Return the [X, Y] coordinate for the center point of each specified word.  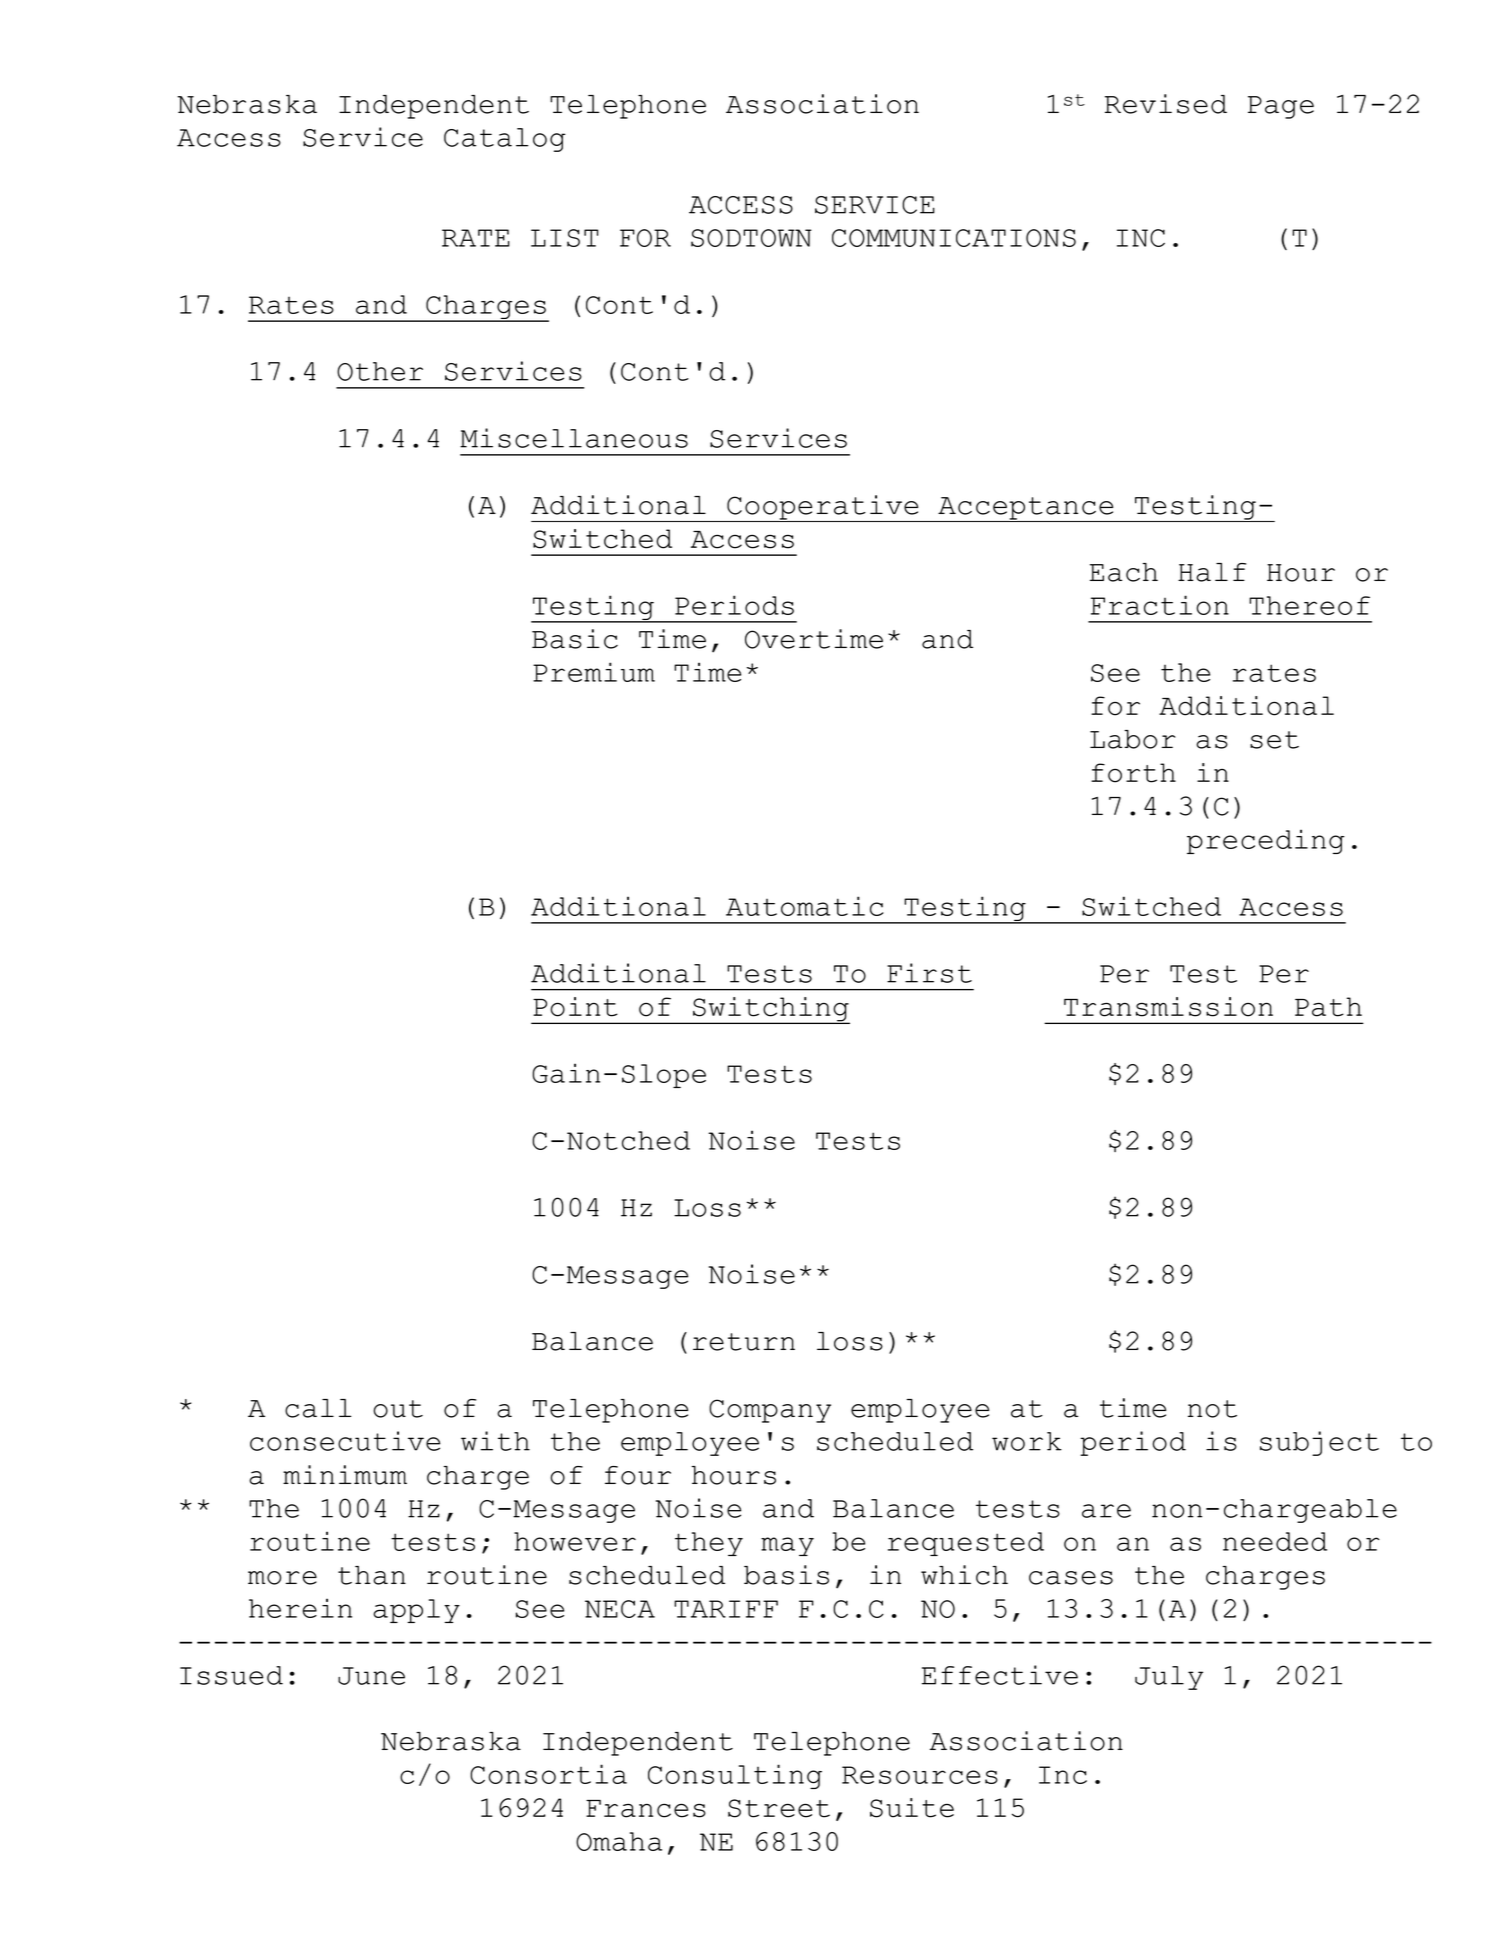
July [1169, 1678]
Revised [1166, 104]
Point [575, 1007]
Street [779, 1808]
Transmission [1168, 1007]
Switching [770, 1010]
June [371, 1676]
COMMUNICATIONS [954, 238]
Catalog [505, 140]
